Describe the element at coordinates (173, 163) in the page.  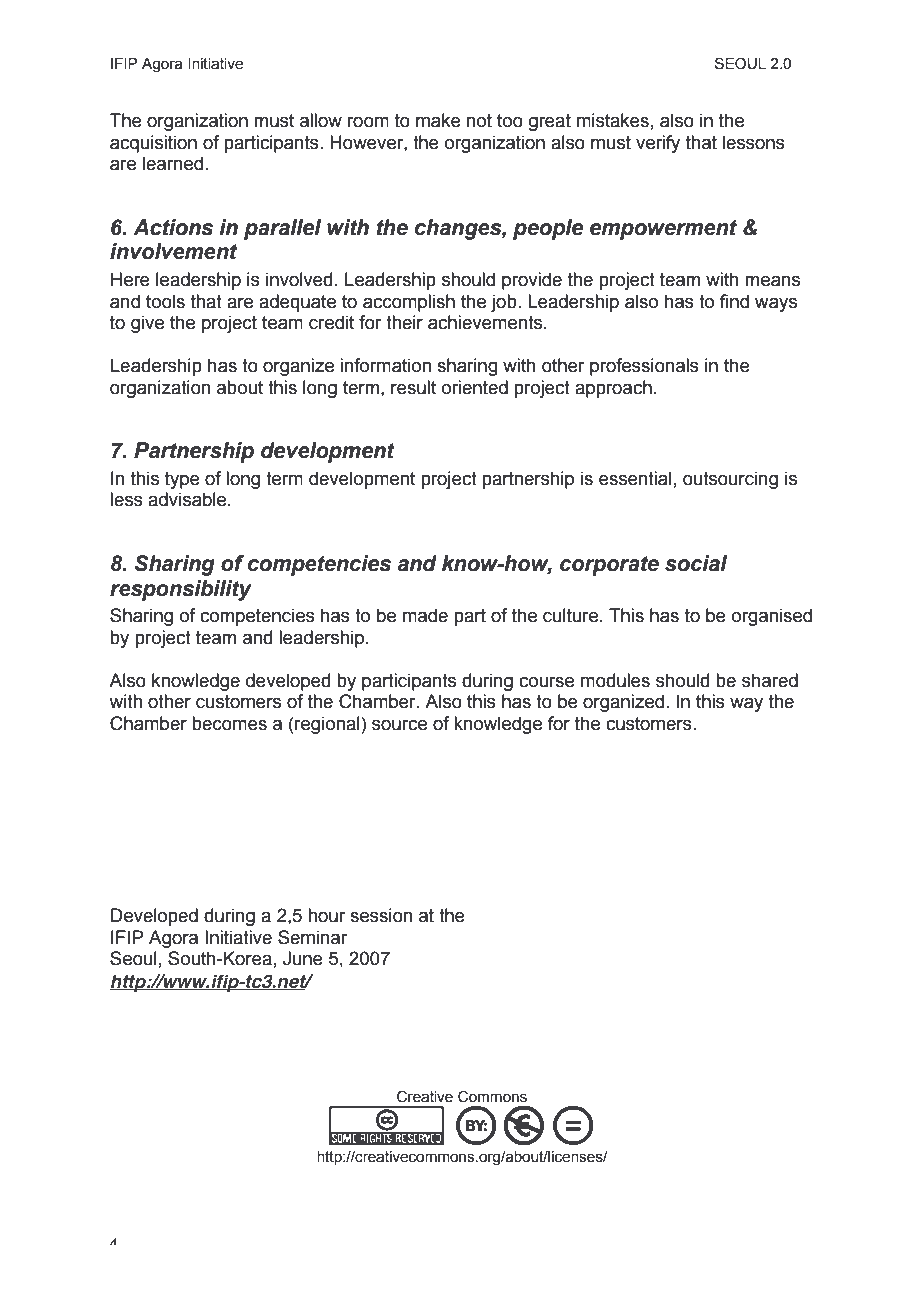
I see `learned` at that location.
